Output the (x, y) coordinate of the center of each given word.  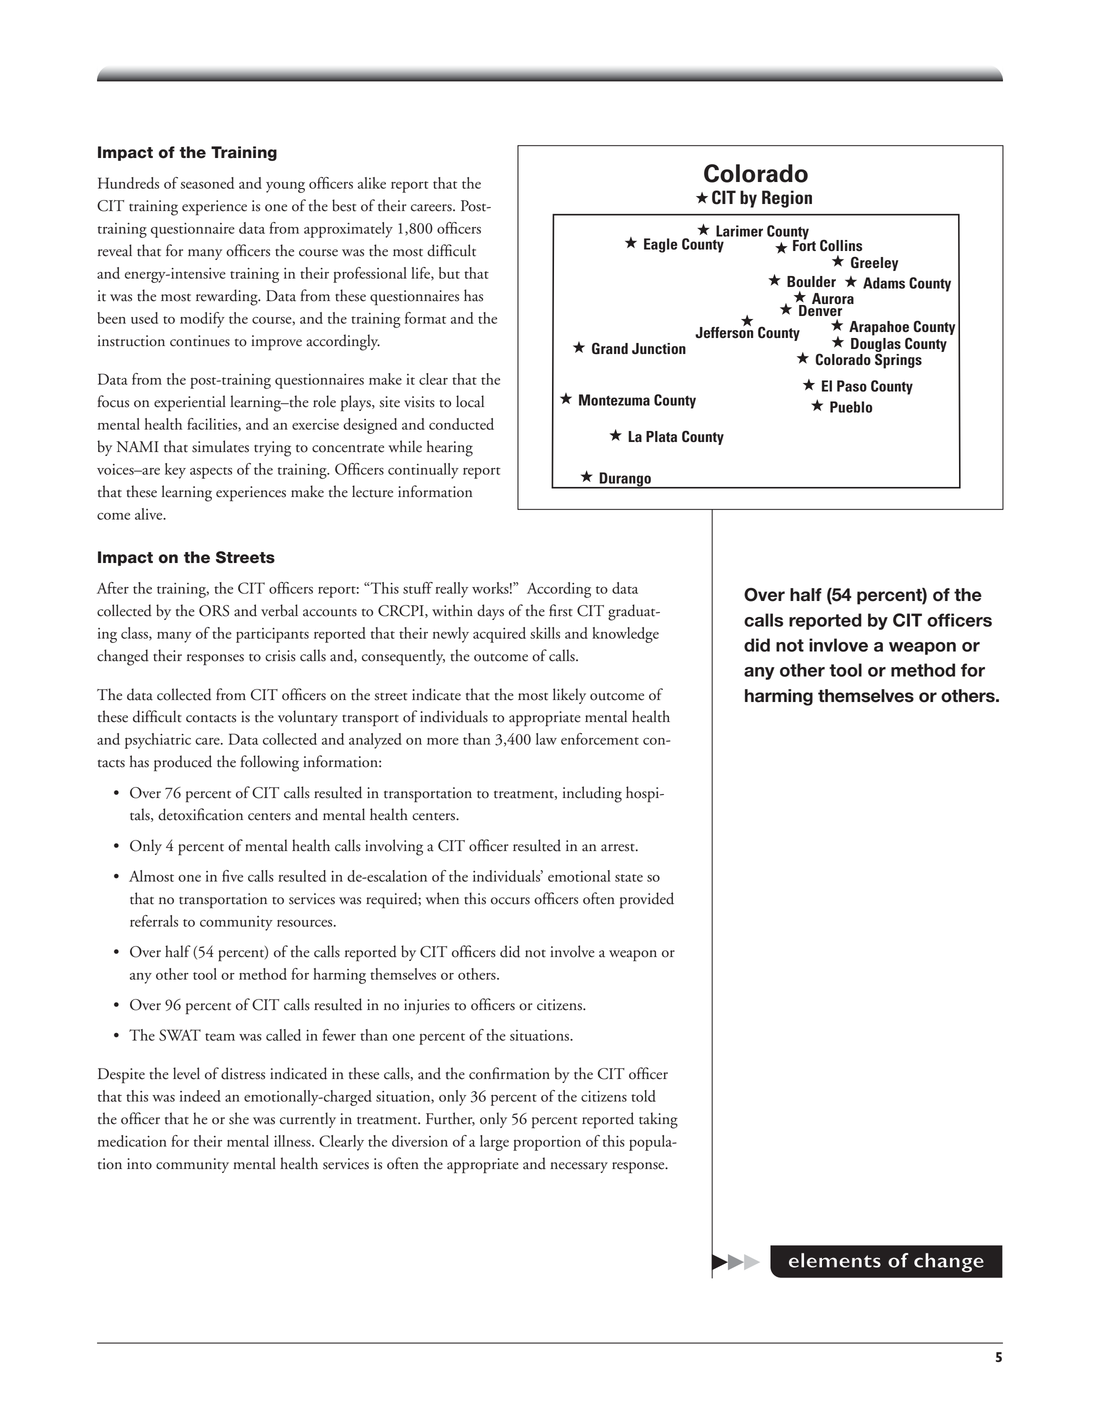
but (449, 273)
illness (293, 1141)
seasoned (207, 183)
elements (835, 1260)
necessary (579, 1167)
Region (787, 199)
